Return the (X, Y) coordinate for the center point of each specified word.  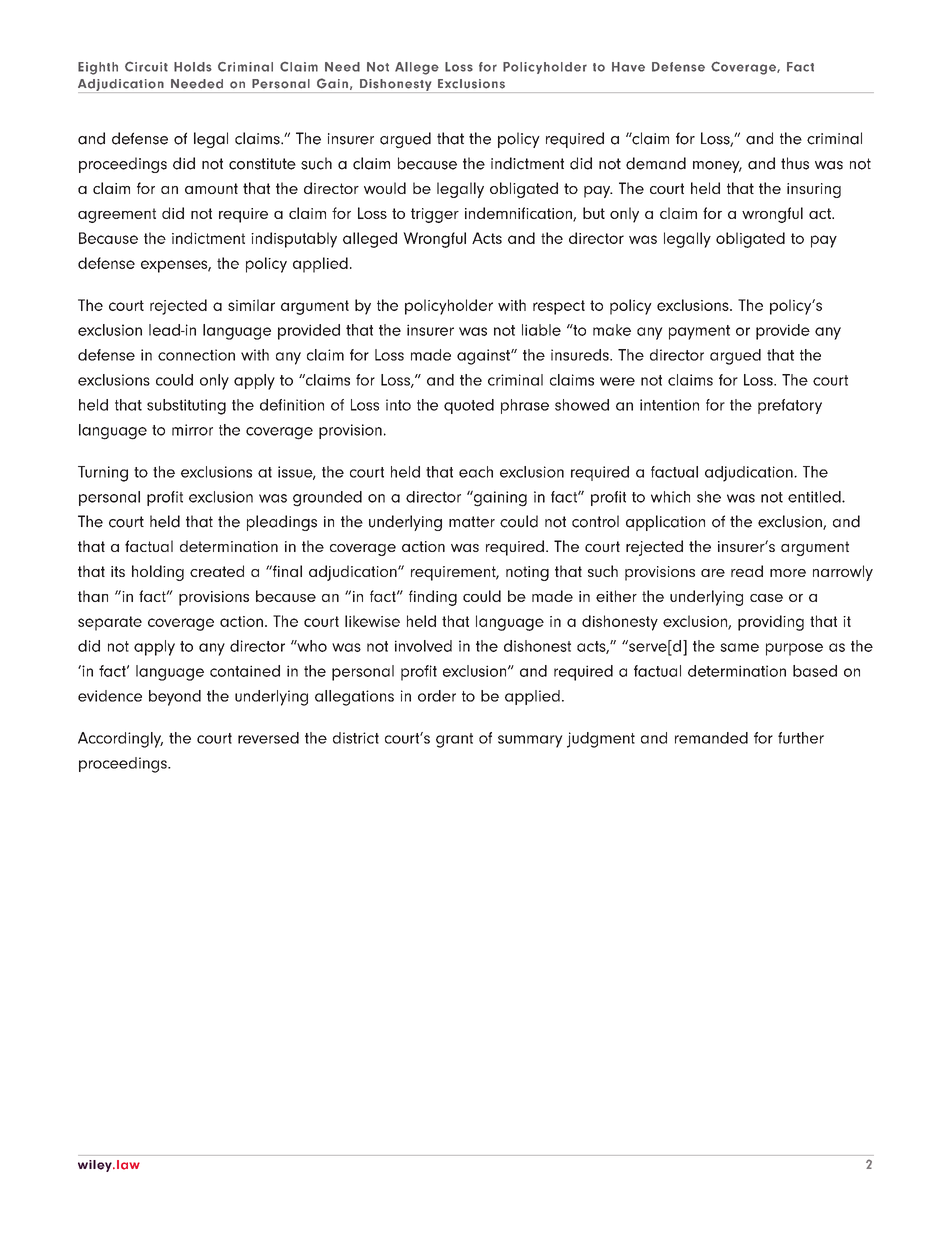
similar (251, 305)
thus (795, 163)
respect (559, 307)
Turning (103, 474)
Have (628, 67)
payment (699, 332)
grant (454, 740)
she (709, 497)
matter (472, 522)
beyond (175, 698)
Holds (193, 67)
